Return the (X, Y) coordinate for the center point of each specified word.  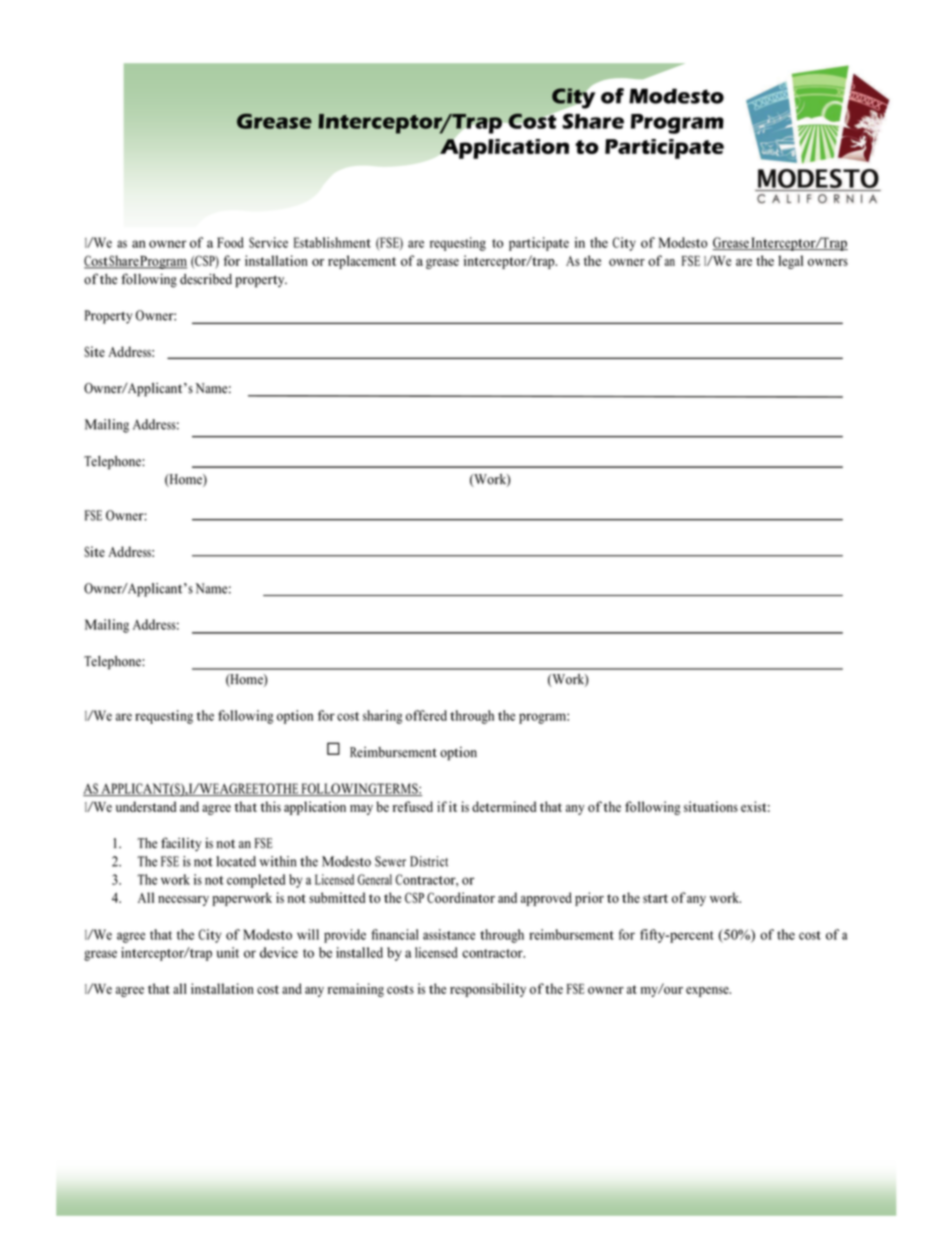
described (206, 279)
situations (711, 806)
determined (504, 806)
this (270, 806)
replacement (362, 262)
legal (790, 262)
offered (426, 715)
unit (228, 952)
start (655, 898)
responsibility (488, 990)
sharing (382, 717)
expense (708, 992)
